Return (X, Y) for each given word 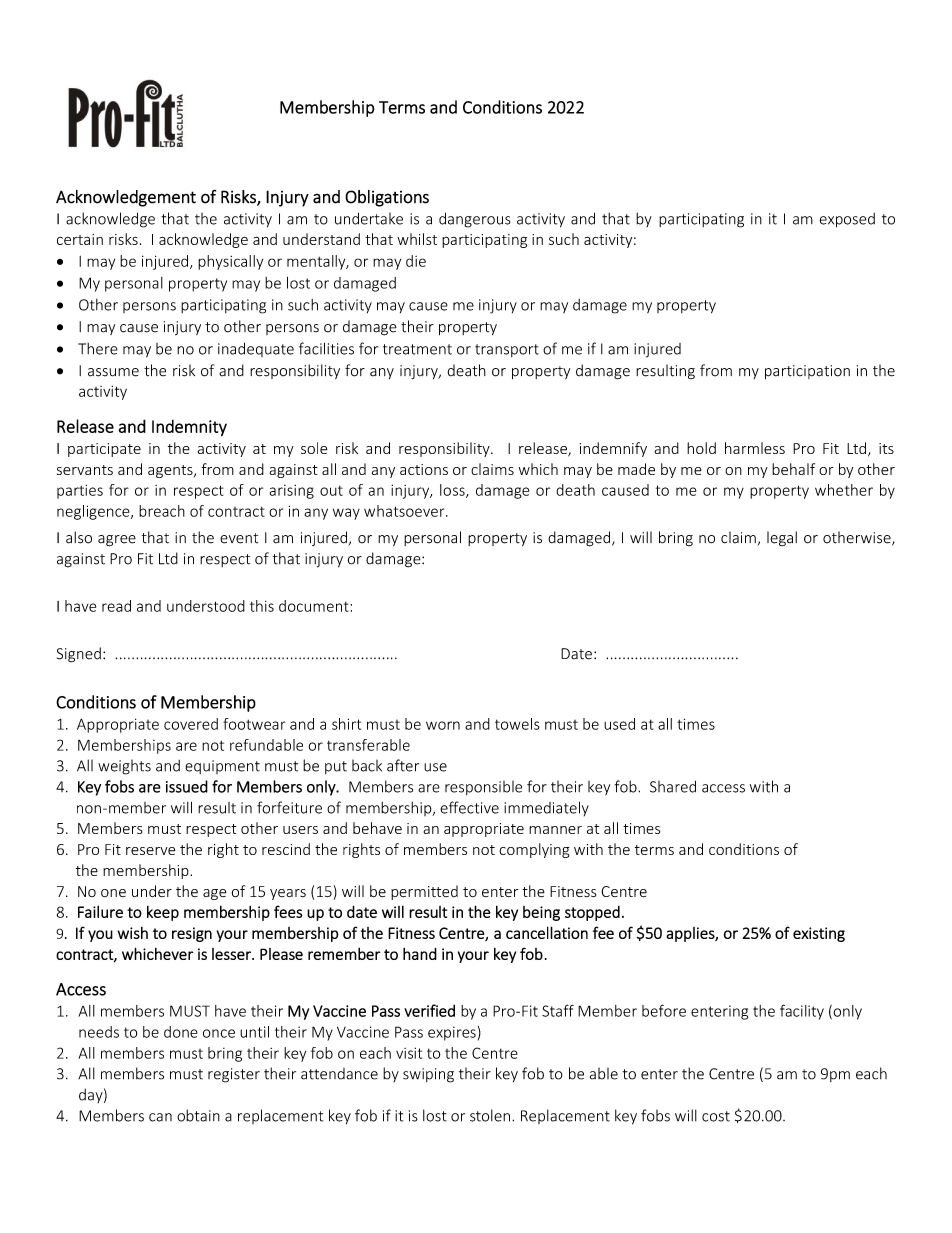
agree (117, 541)
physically (230, 262)
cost (716, 1116)
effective (469, 807)
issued (187, 786)
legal (782, 538)
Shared (673, 786)
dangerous (475, 220)
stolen (490, 1115)
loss (453, 491)
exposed (847, 220)
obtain (198, 1115)
